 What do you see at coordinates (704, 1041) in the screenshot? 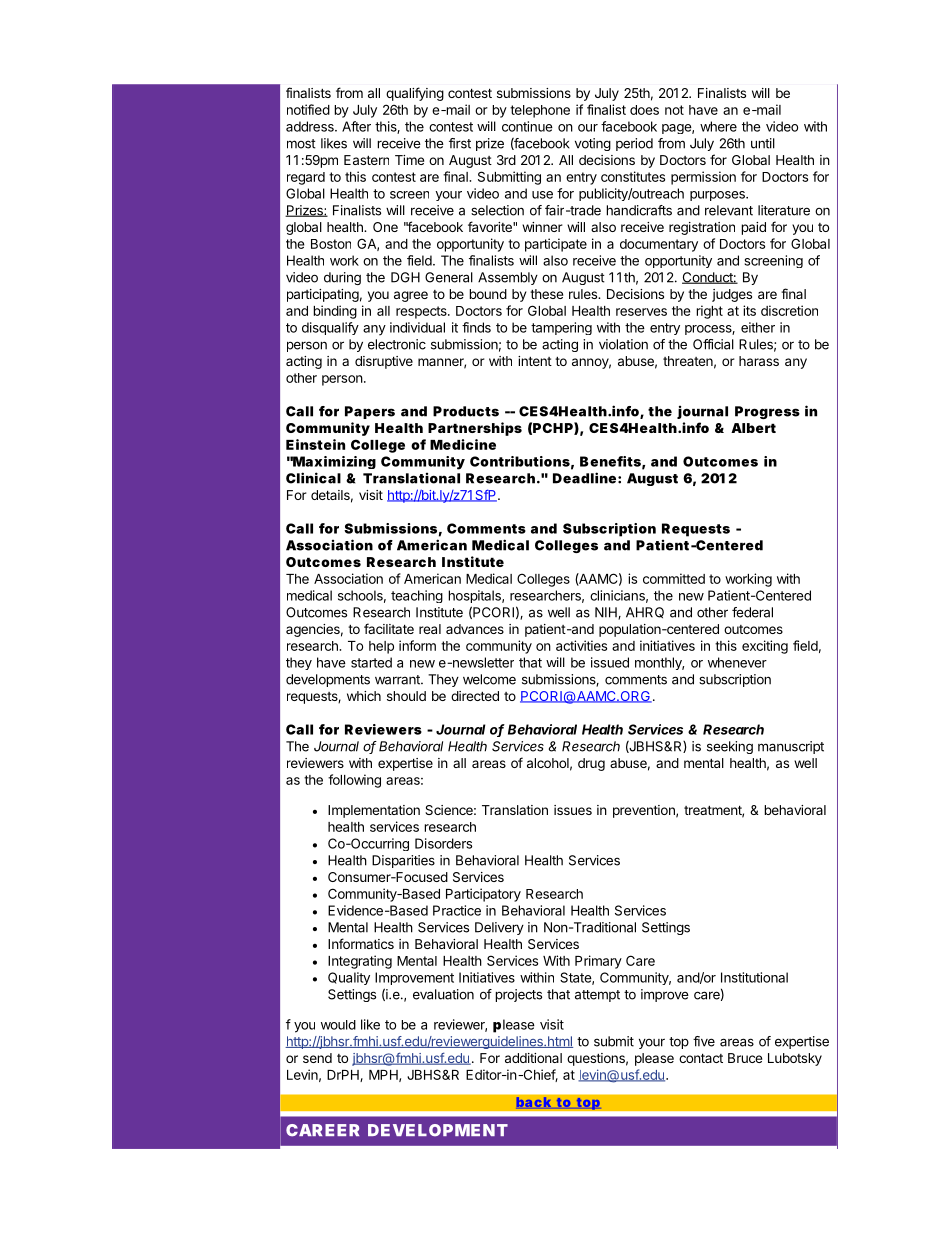
I see `five` at bounding box center [704, 1041].
